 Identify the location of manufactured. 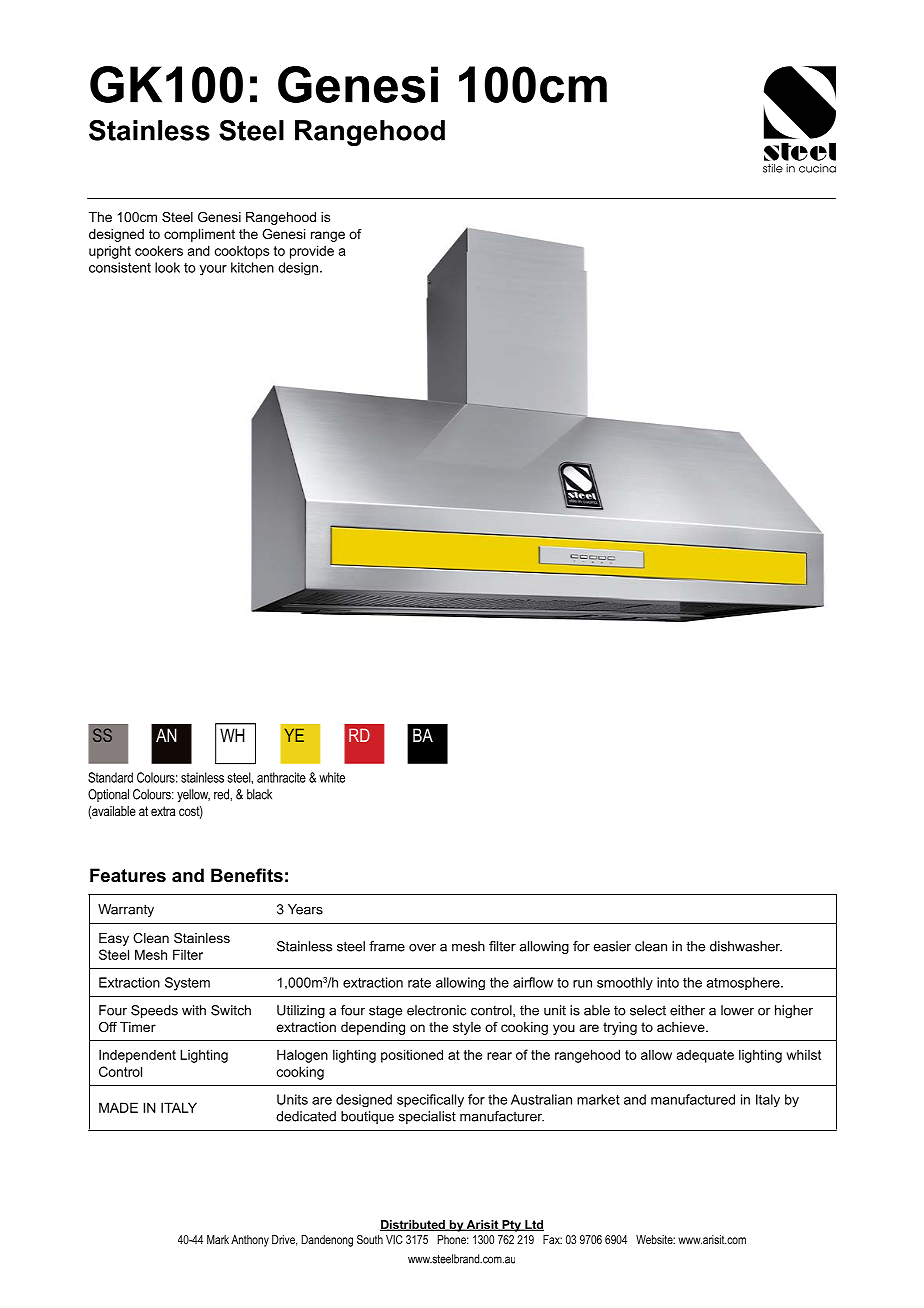
(693, 1099).
